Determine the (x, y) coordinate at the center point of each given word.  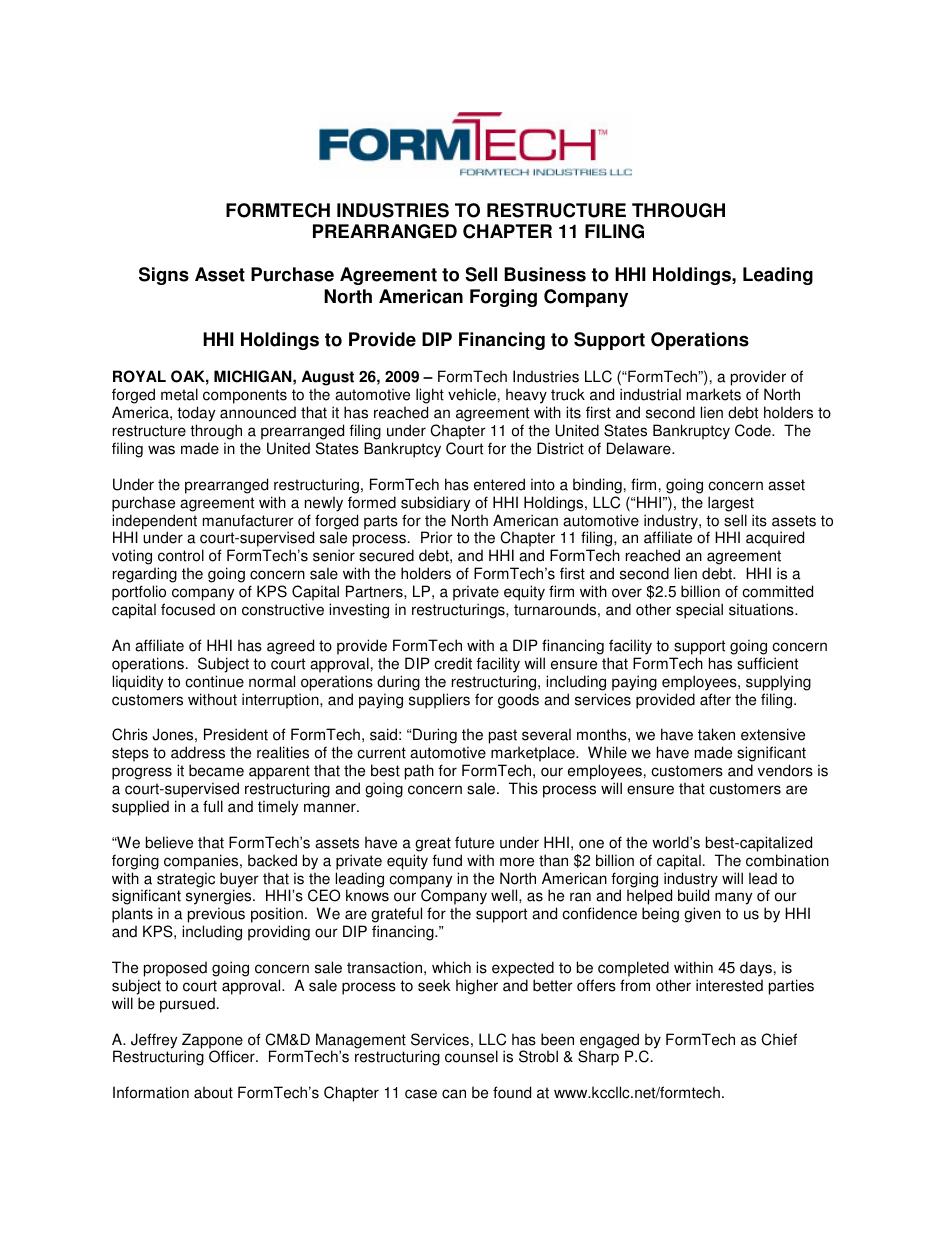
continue (214, 681)
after (715, 699)
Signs (164, 276)
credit (453, 663)
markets (714, 394)
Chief (779, 1039)
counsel (471, 1056)
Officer (233, 1056)
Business (545, 274)
